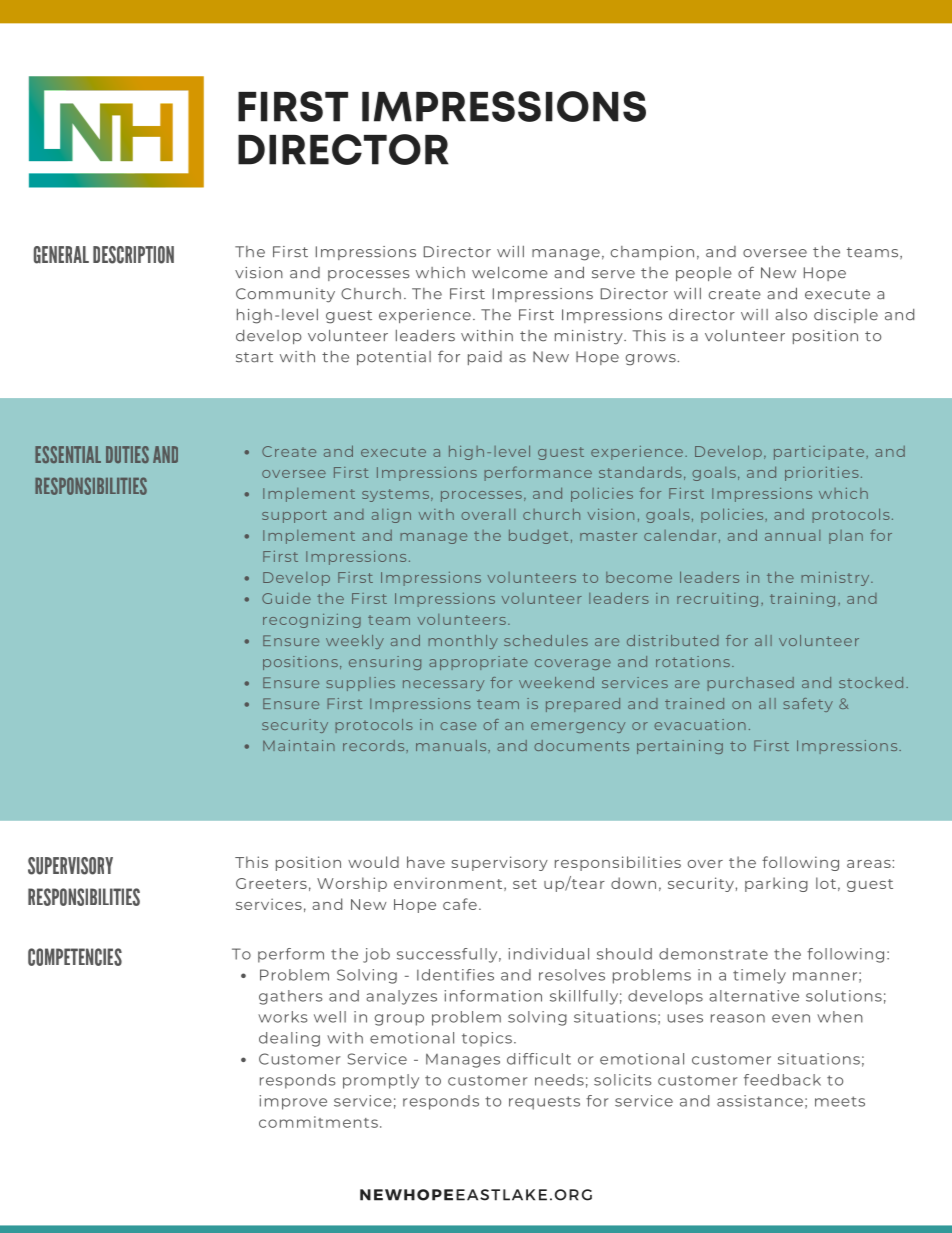  I want to click on improve, so click(293, 1102).
